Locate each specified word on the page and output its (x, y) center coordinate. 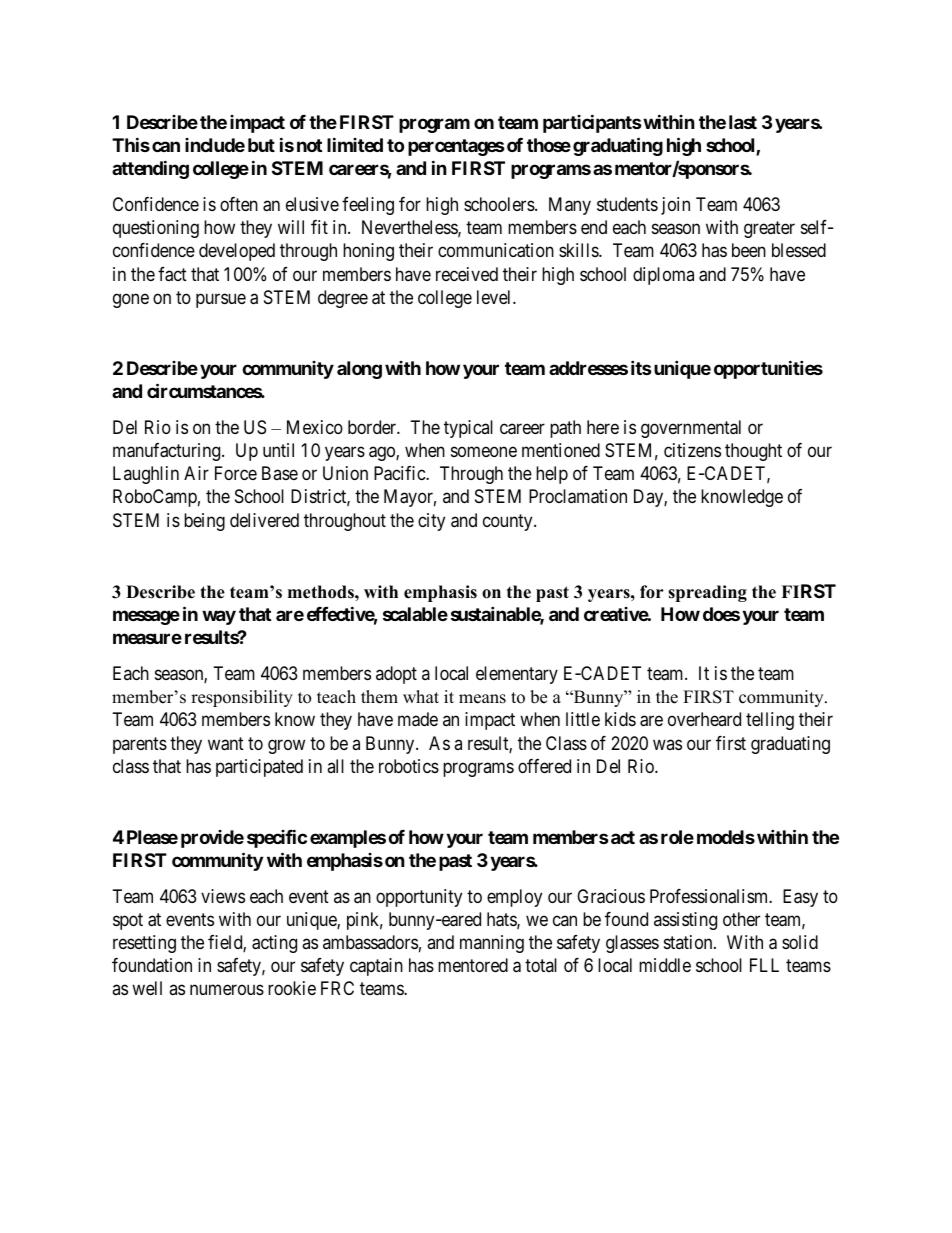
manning (492, 944)
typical (468, 429)
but (261, 145)
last (743, 122)
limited (355, 144)
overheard (704, 719)
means (482, 699)
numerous (227, 990)
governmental (691, 429)
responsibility (242, 698)
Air (196, 473)
